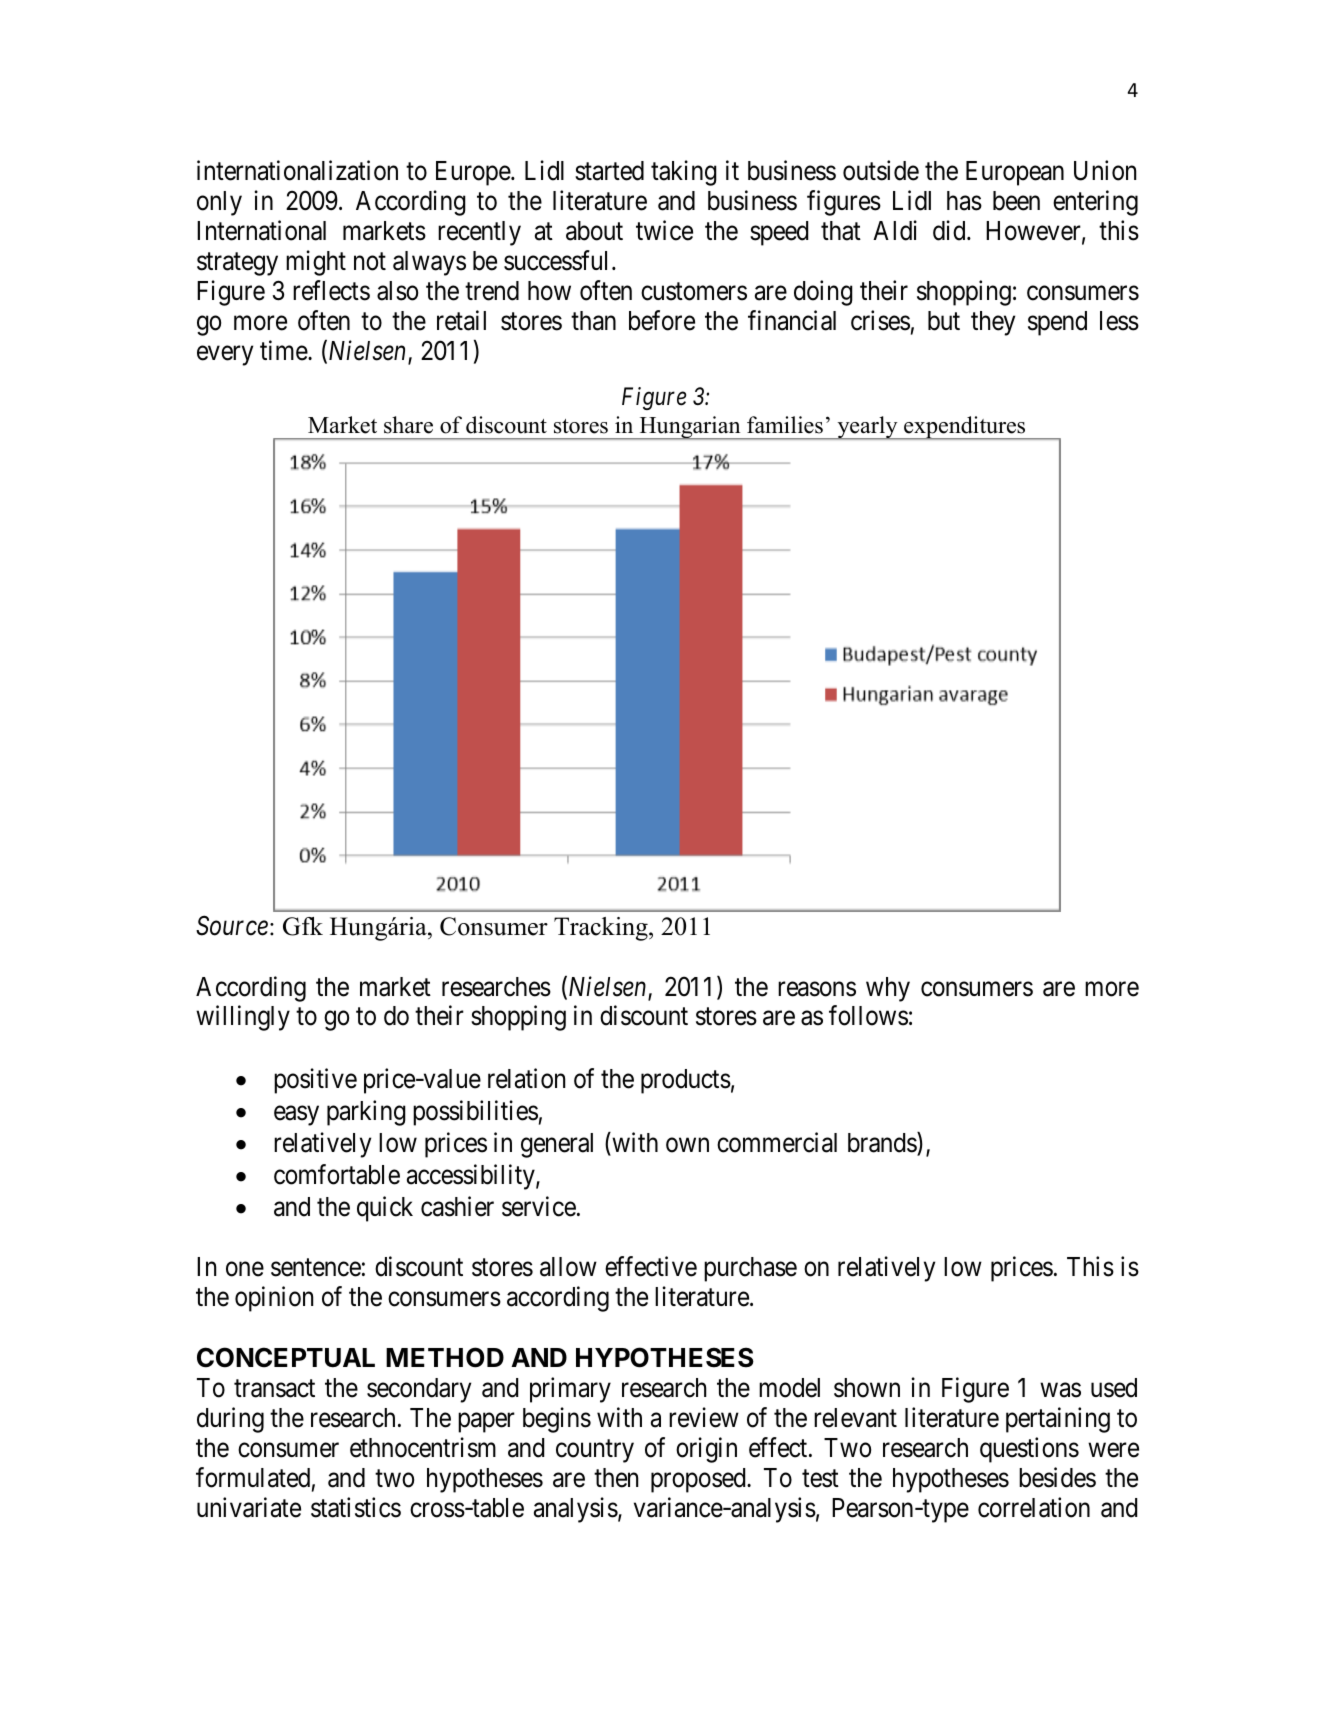 The image size is (1334, 1726). Describe the element at coordinates (602, 929) in the image. I see `Tracking` at that location.
